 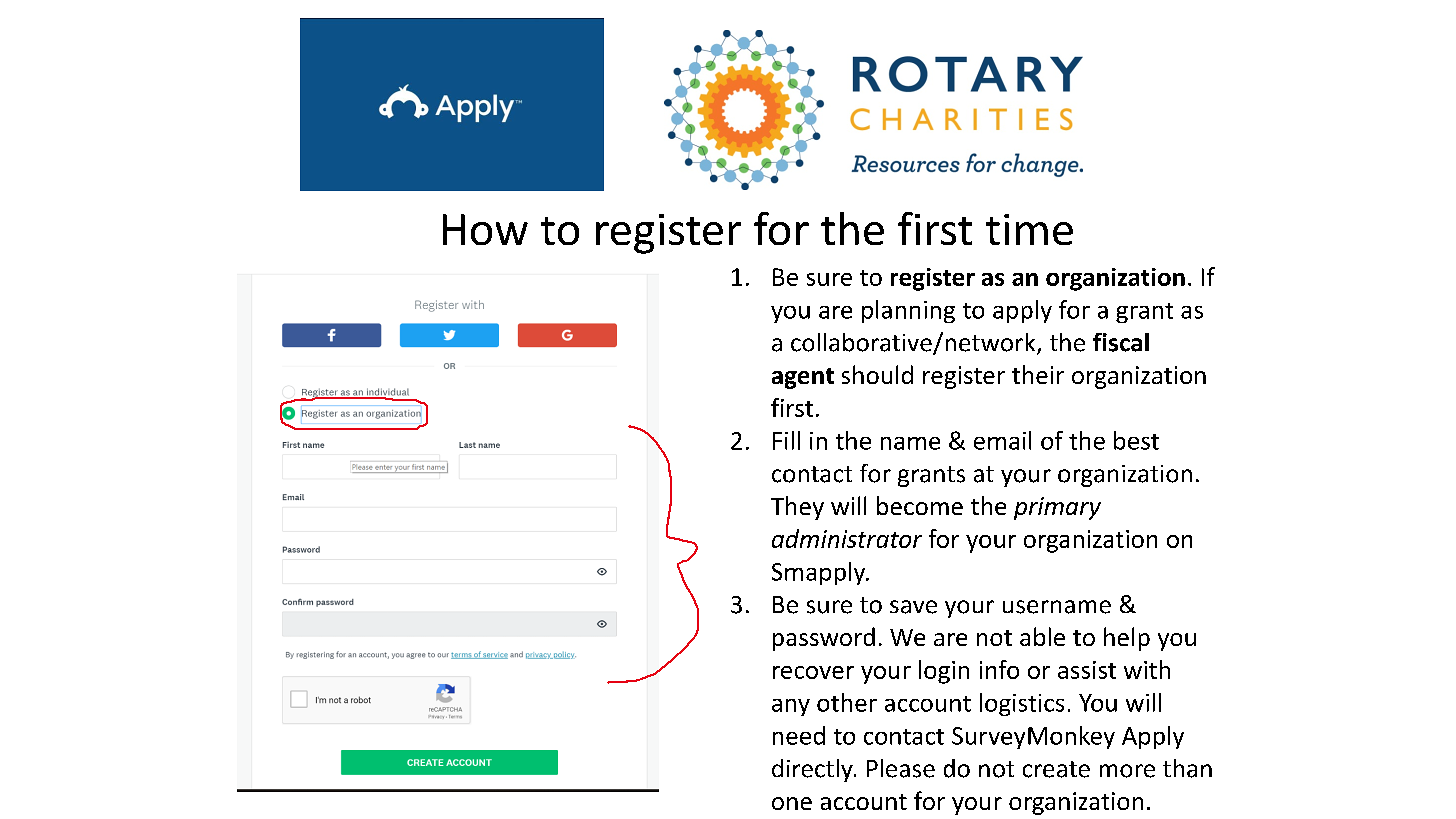 What do you see at coordinates (877, 374) in the screenshot?
I see `should` at bounding box center [877, 374].
